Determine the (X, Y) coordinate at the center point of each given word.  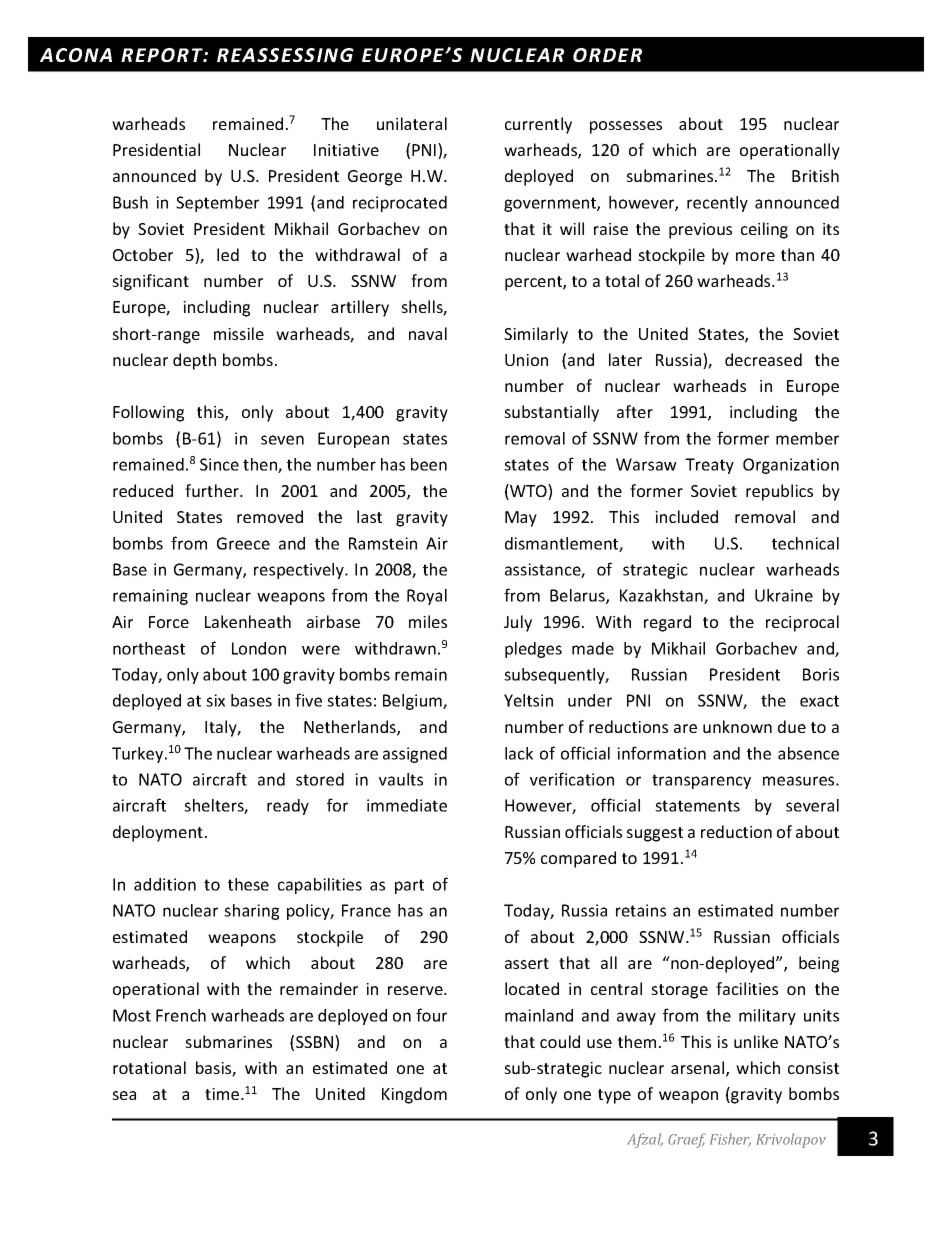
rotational (149, 1067)
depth (194, 361)
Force (169, 622)
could (560, 1041)
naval (428, 333)
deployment (159, 833)
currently (538, 125)
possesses (626, 127)
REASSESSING (285, 55)
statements (697, 806)
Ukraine (784, 595)
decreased (763, 359)
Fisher (730, 1140)
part (409, 886)
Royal (427, 597)
